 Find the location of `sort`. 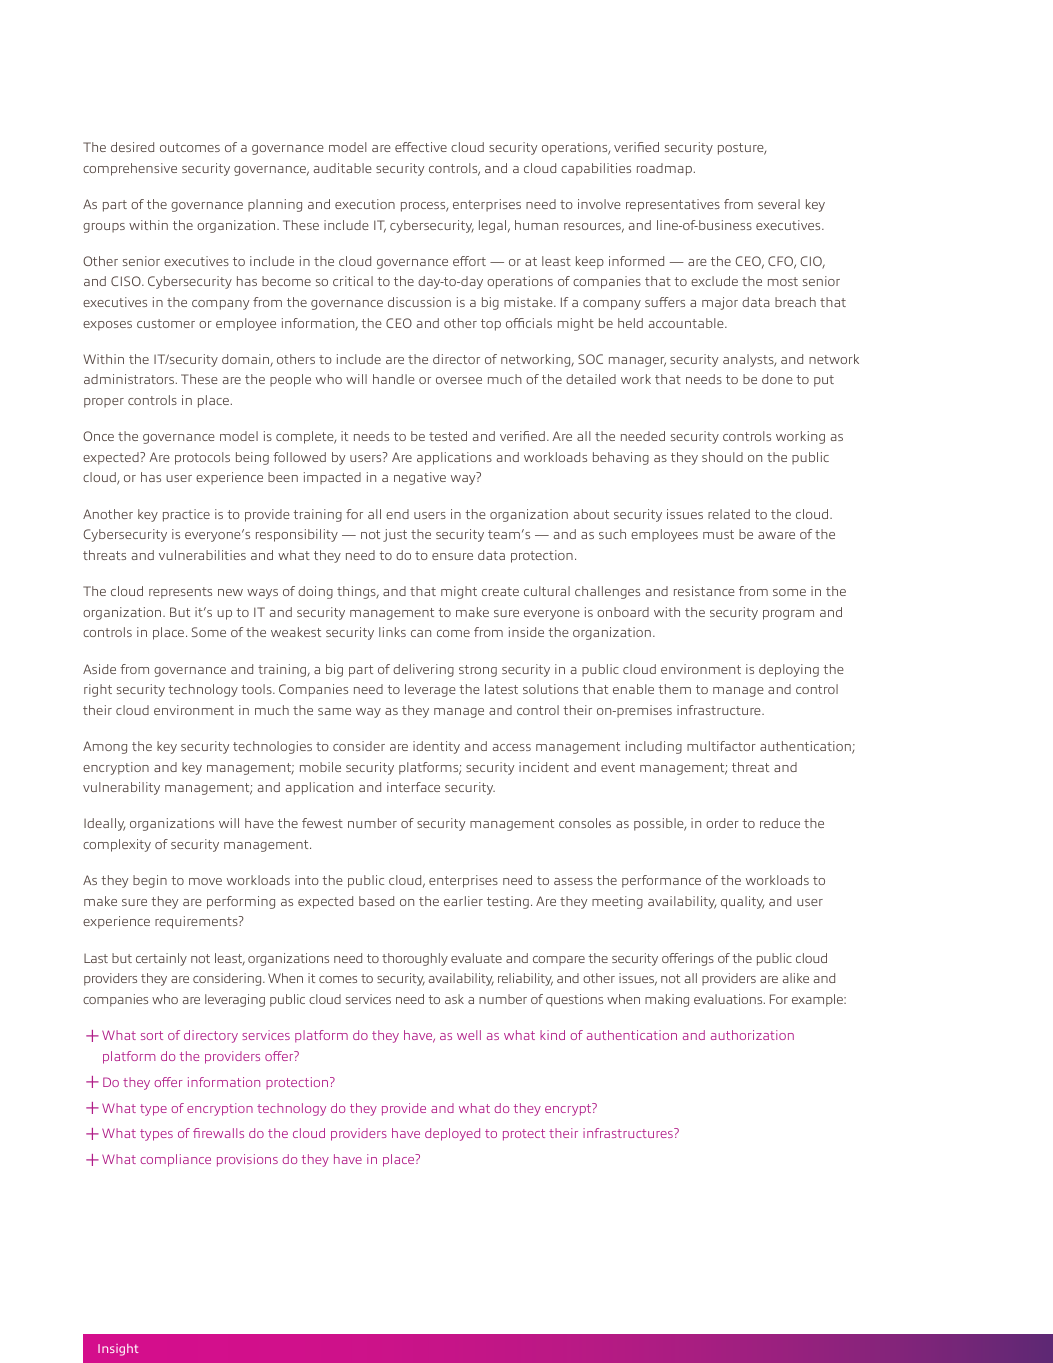

sort is located at coordinates (152, 1035).
